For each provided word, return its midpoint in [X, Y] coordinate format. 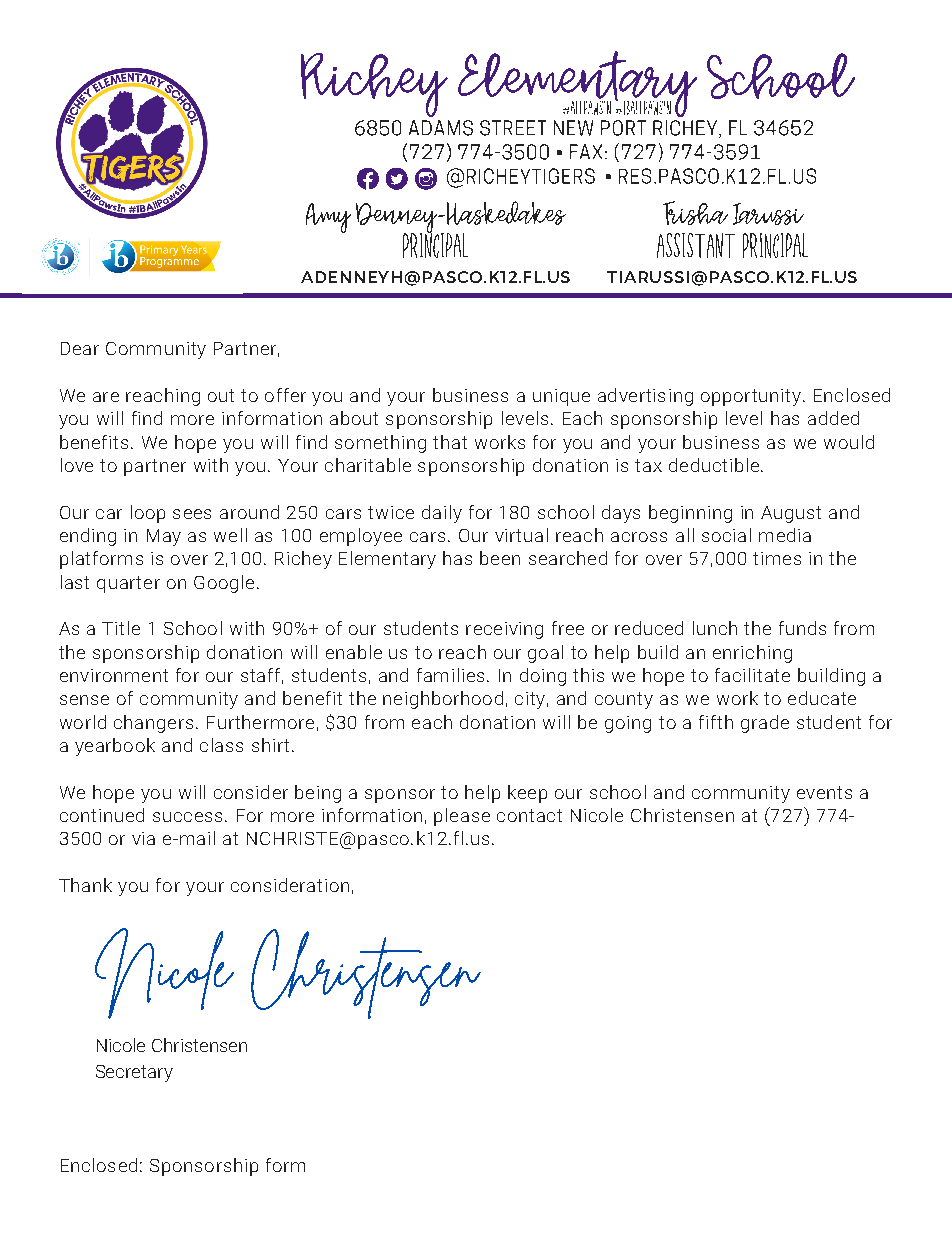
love [77, 465]
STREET [513, 128]
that [450, 442]
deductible [714, 465]
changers [153, 724]
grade [765, 724]
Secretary [134, 1073]
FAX [586, 151]
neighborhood [443, 700]
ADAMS [441, 128]
